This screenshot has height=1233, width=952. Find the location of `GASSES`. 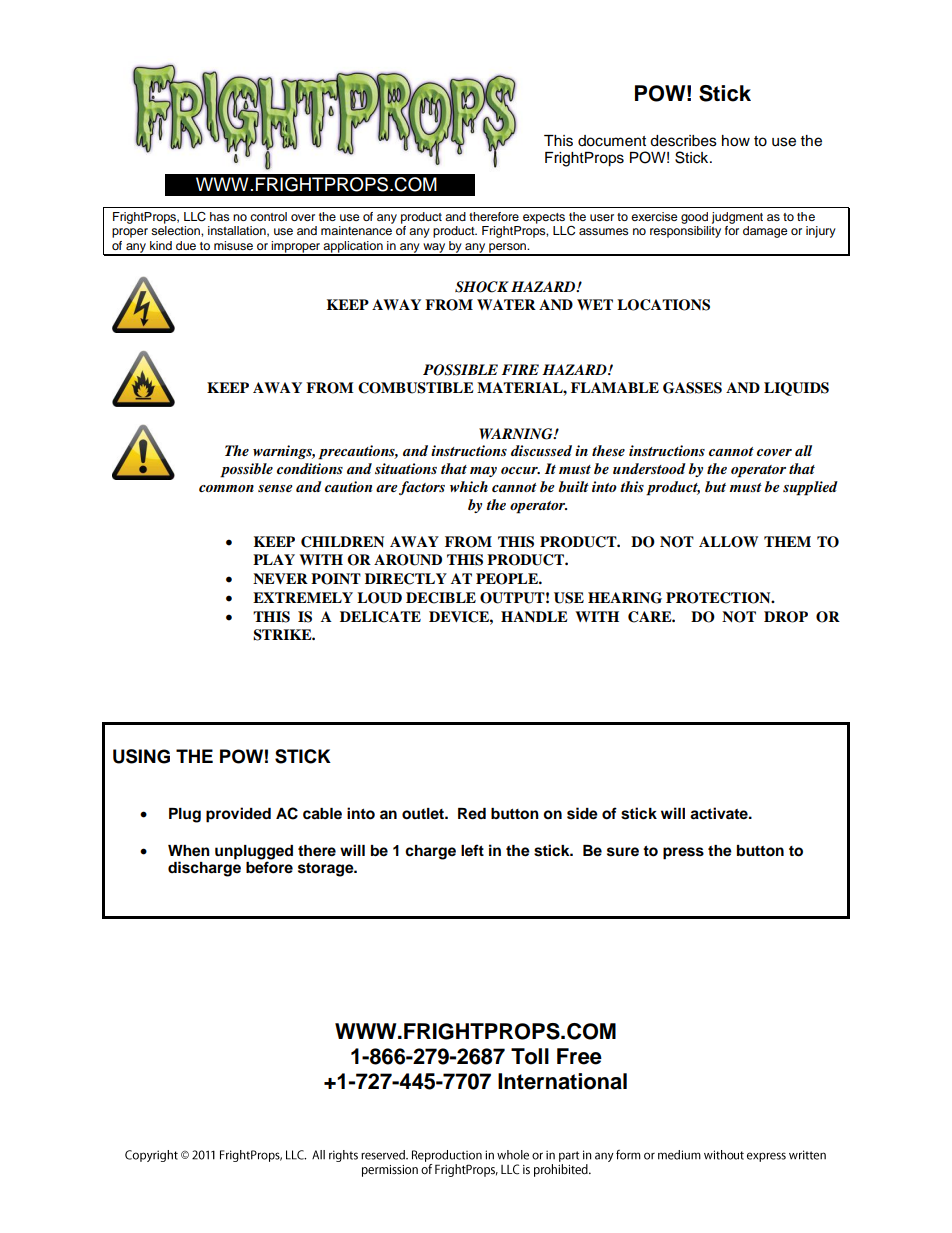

GASSES is located at coordinates (692, 388).
